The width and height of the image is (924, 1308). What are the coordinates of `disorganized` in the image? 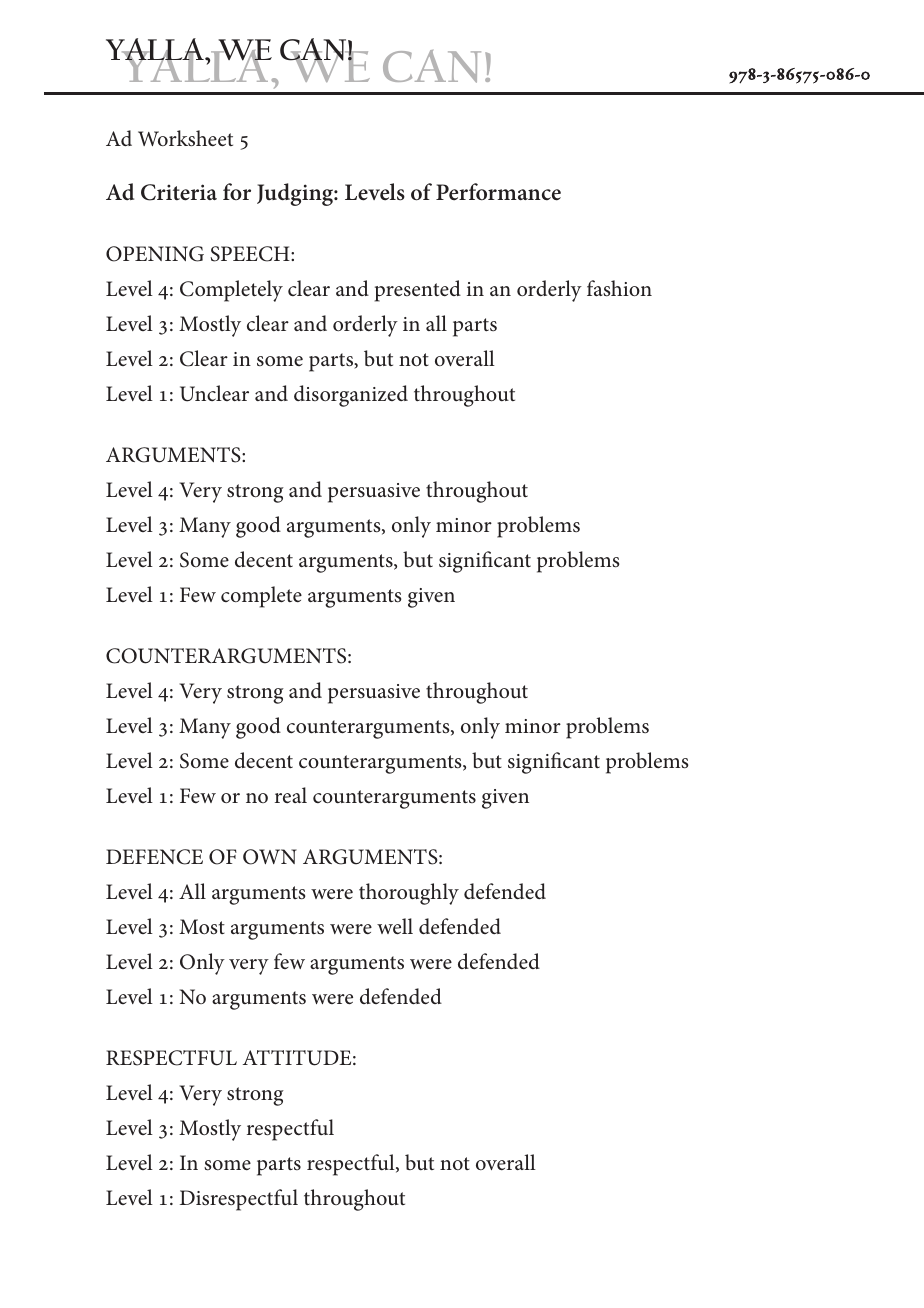 It's located at (351, 396).
